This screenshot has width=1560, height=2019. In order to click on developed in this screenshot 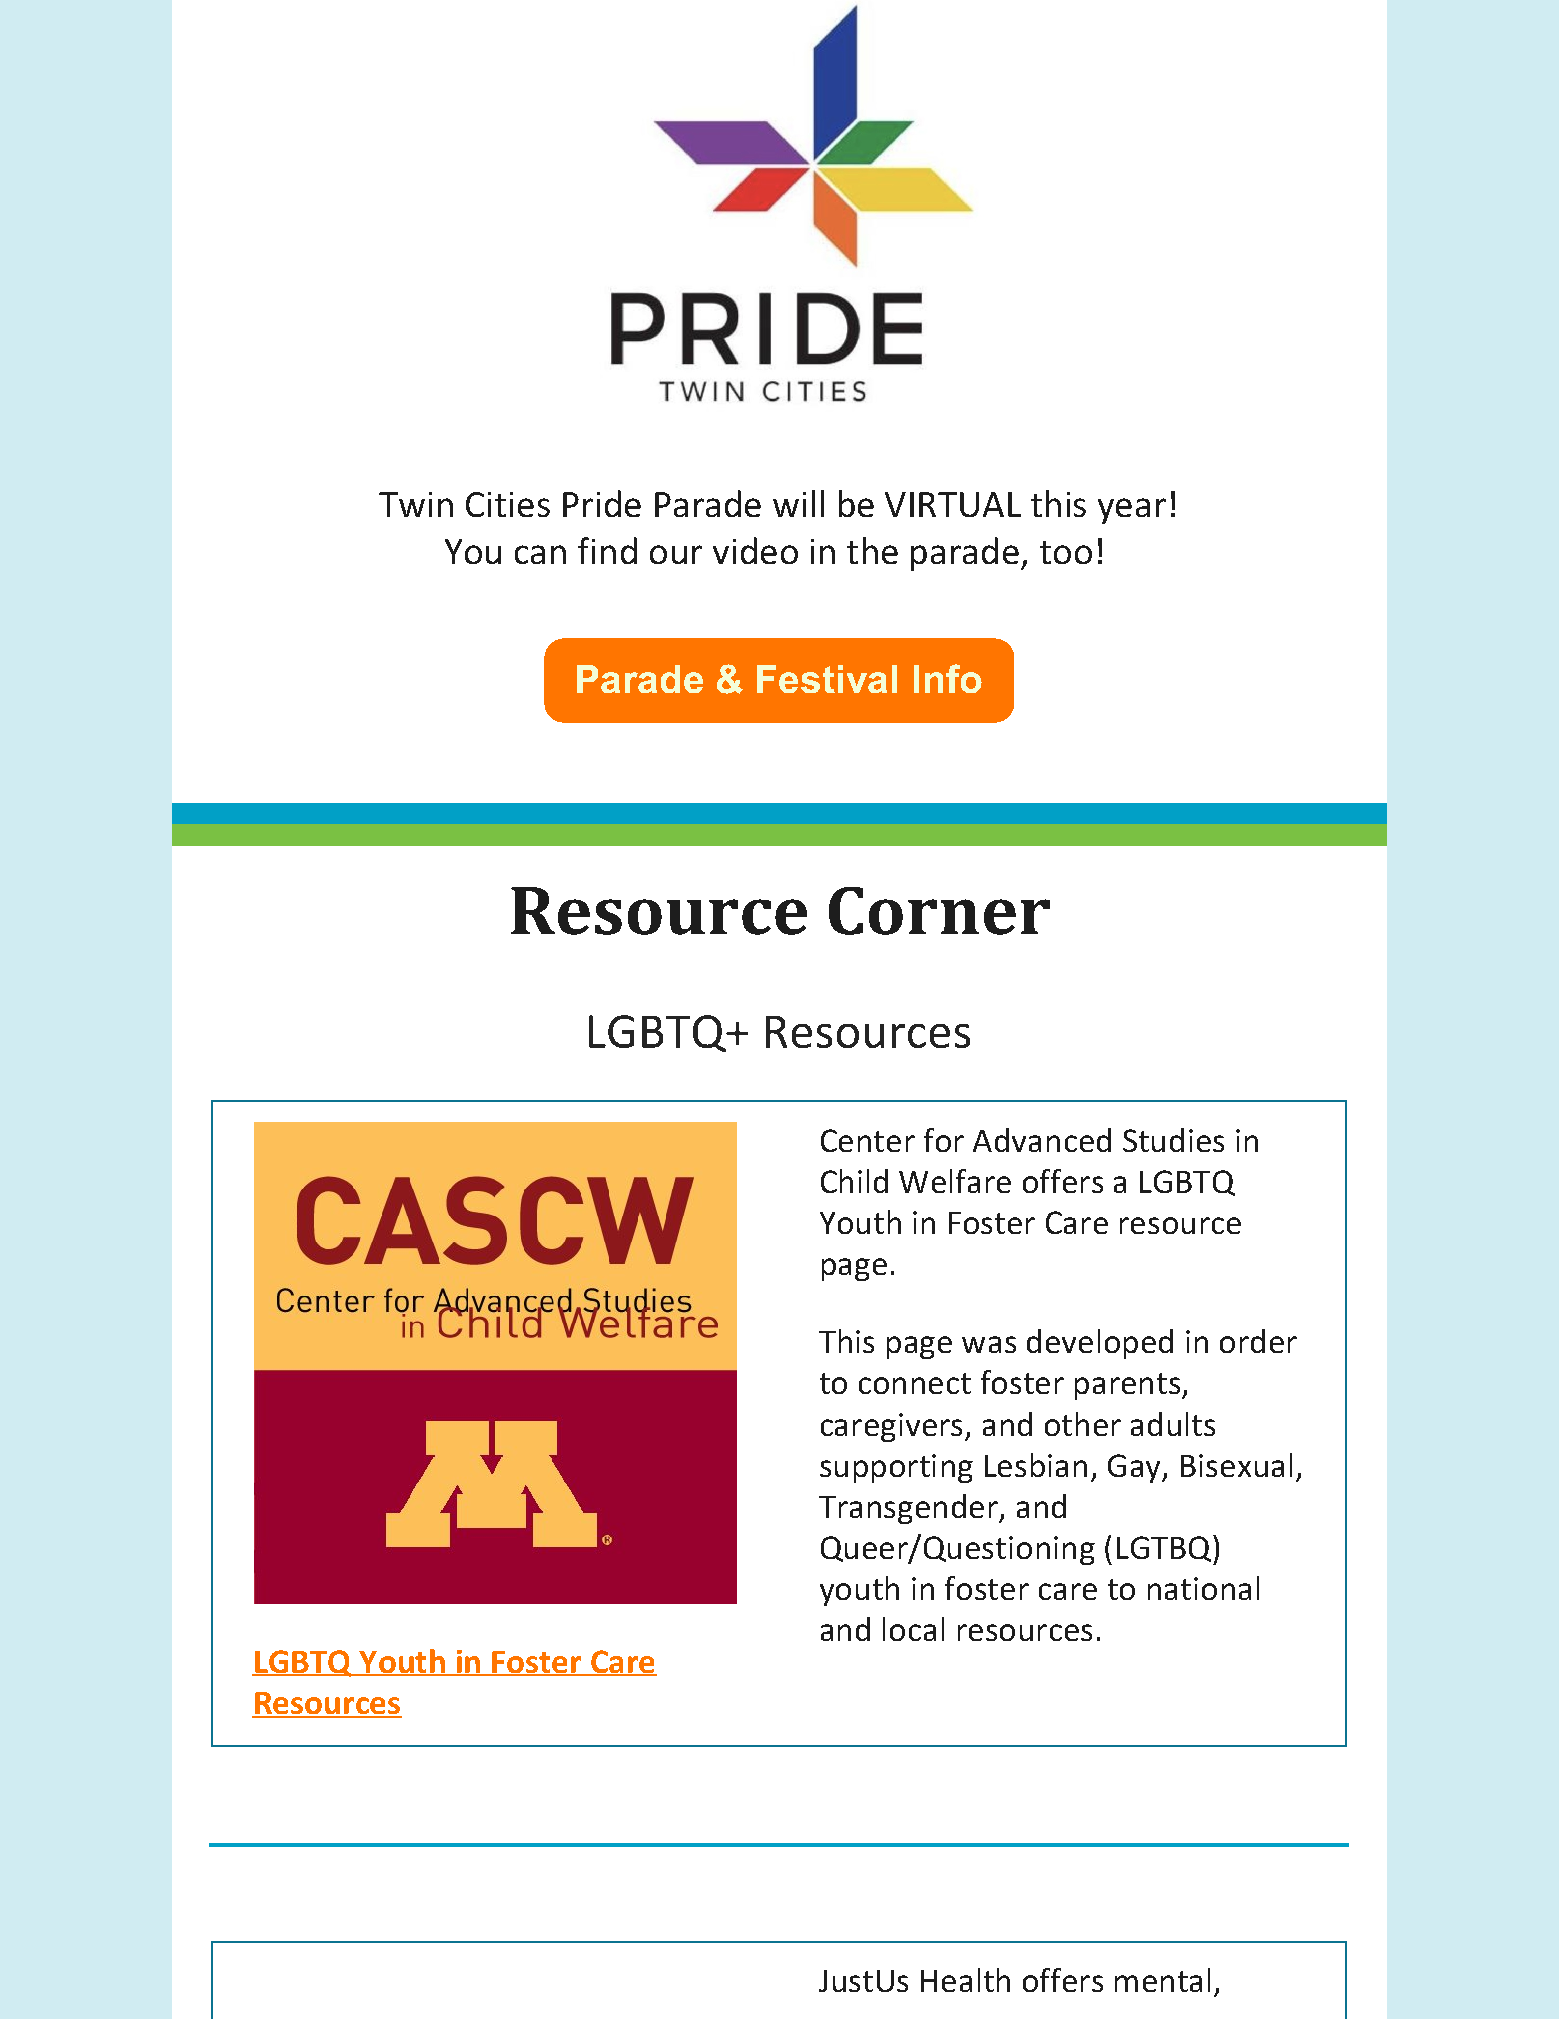, I will do `click(1100, 1344)`.
